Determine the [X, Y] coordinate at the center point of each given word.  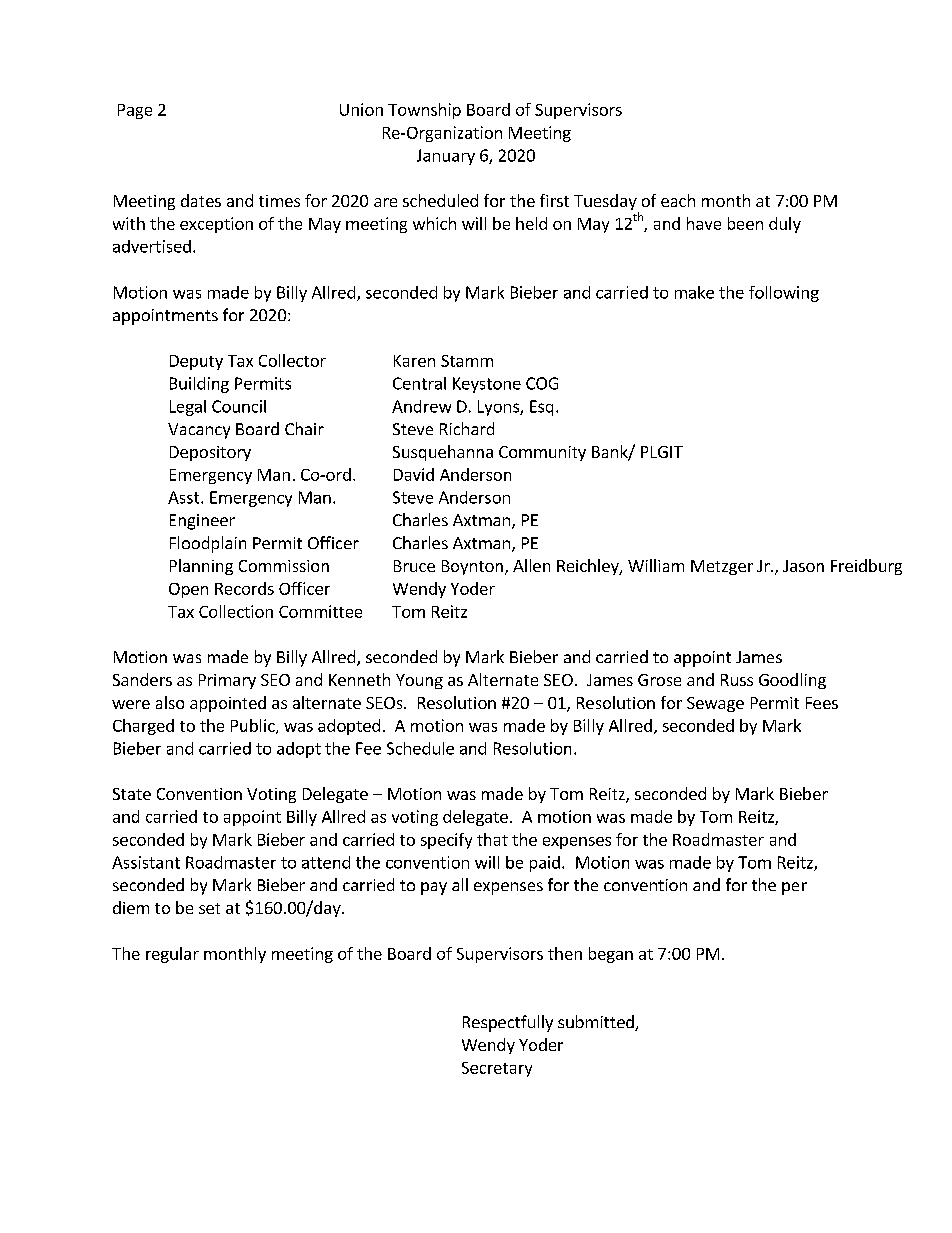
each [678, 200]
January [446, 157]
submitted [597, 1023]
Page [135, 111]
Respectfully [508, 1023]
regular [172, 955]
